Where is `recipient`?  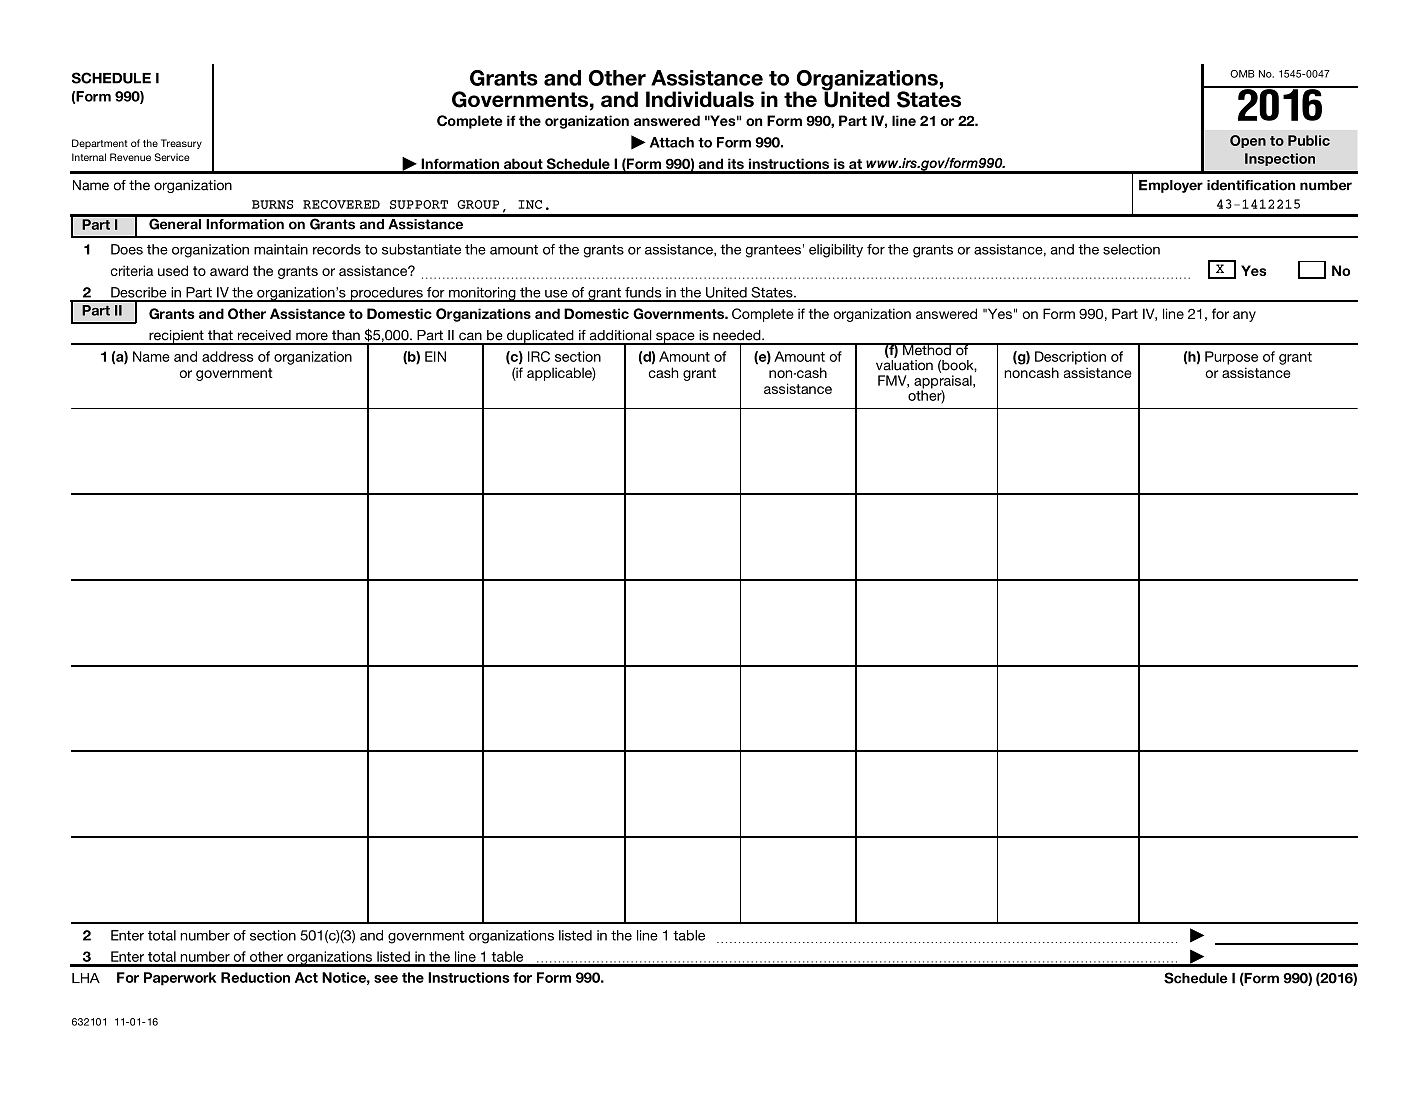 recipient is located at coordinates (176, 337).
